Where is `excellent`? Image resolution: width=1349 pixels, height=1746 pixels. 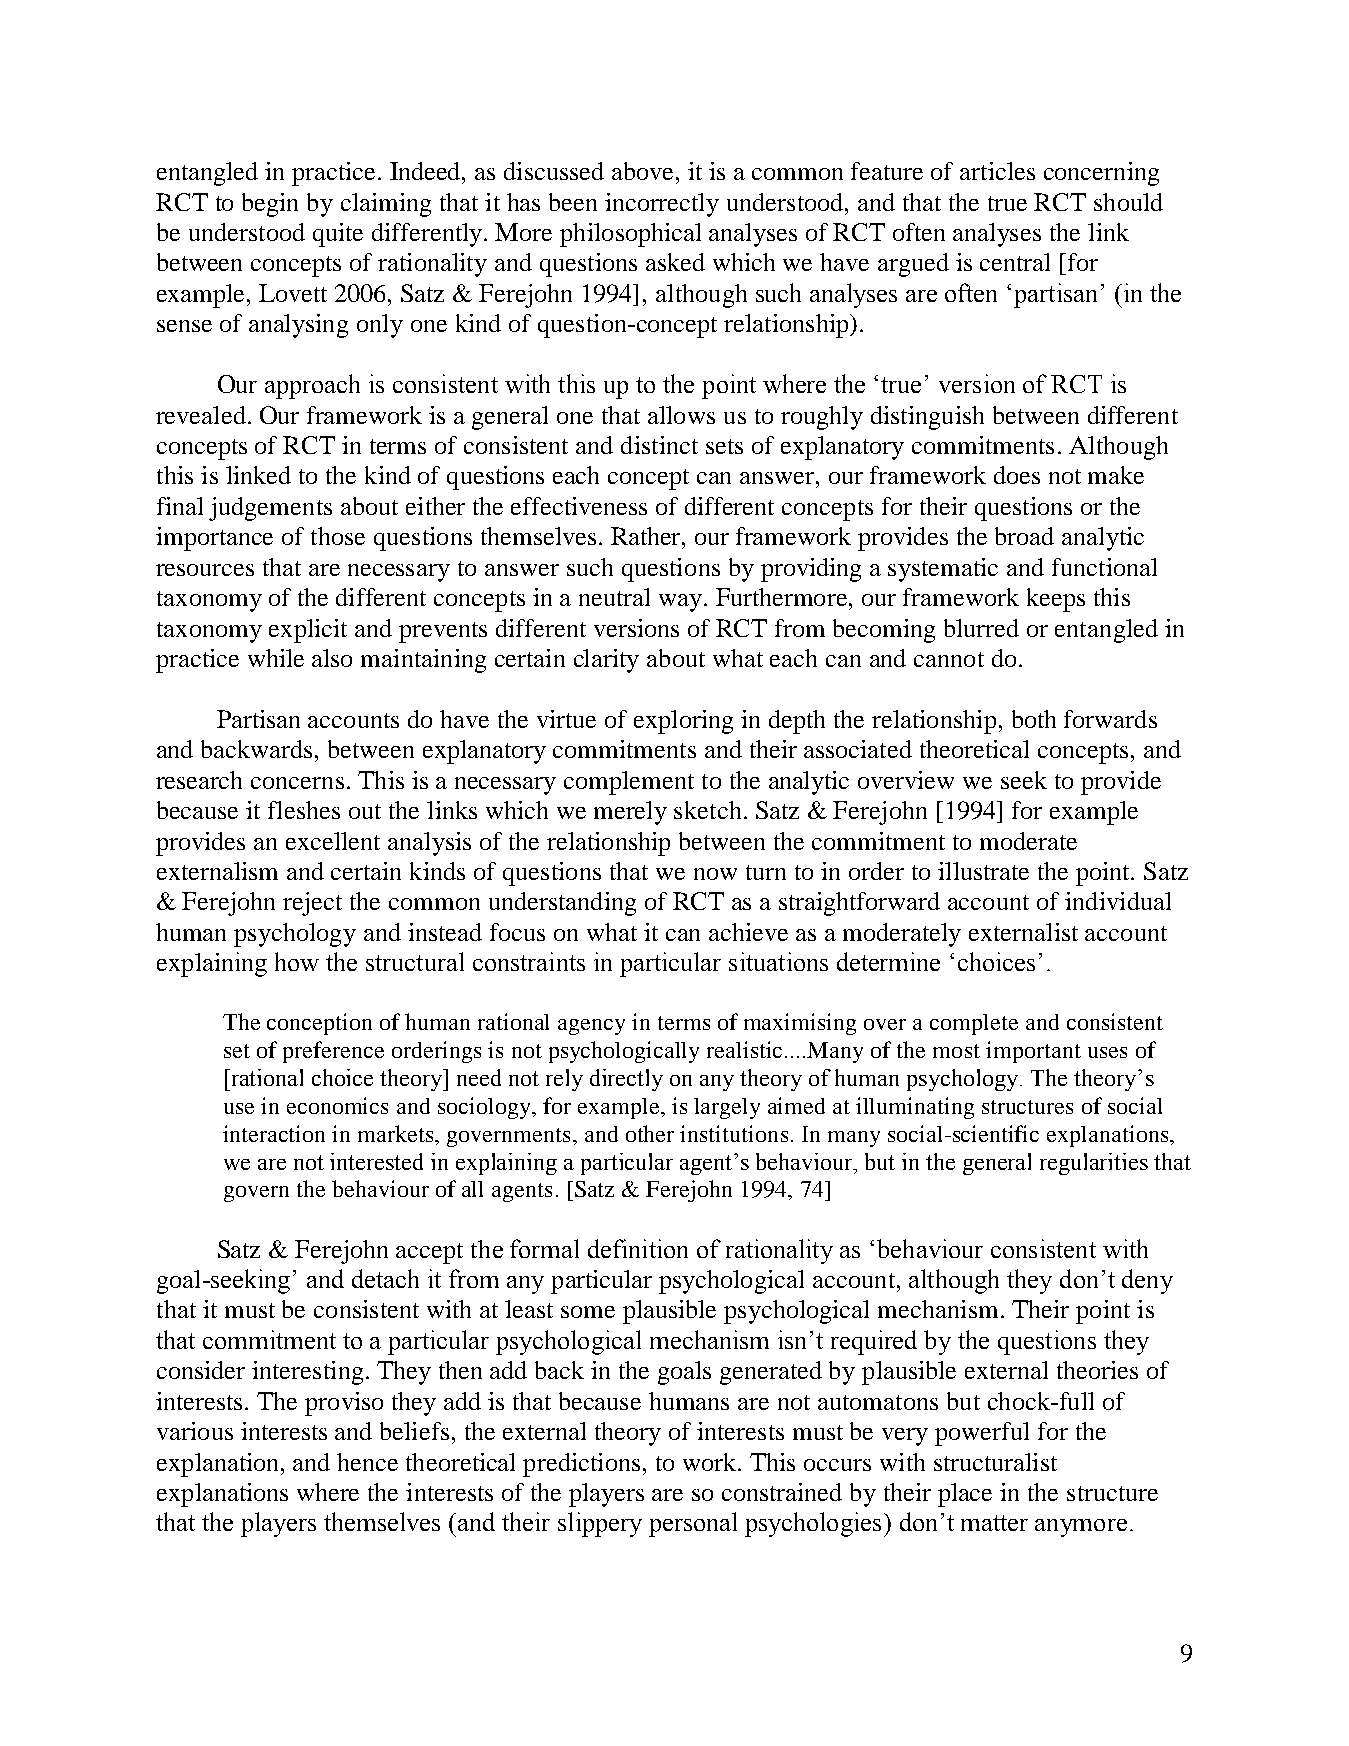
excellent is located at coordinates (333, 841).
